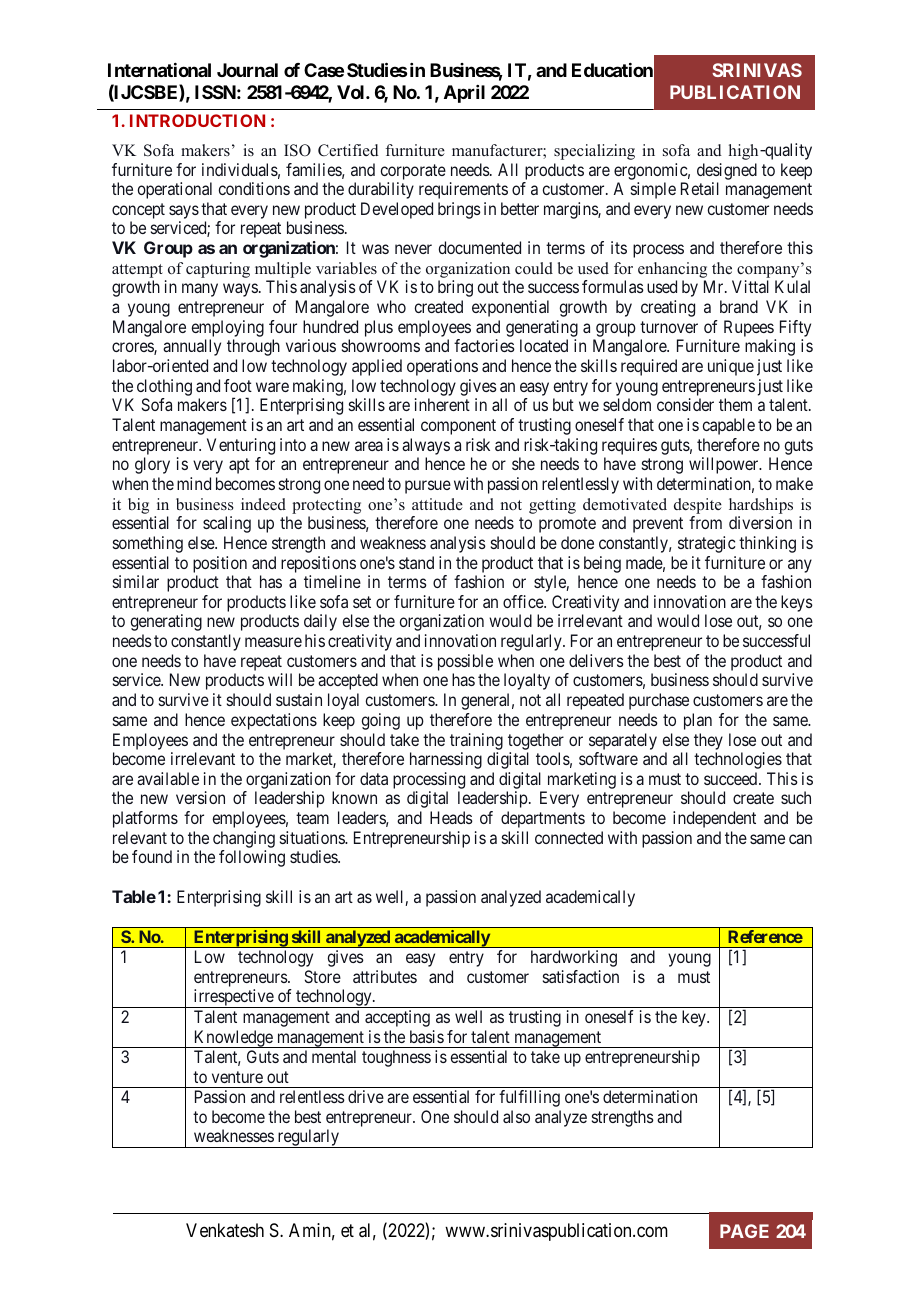 This image has height=1308, width=924. What do you see at coordinates (464, 94) in the image?
I see `April` at bounding box center [464, 94].
